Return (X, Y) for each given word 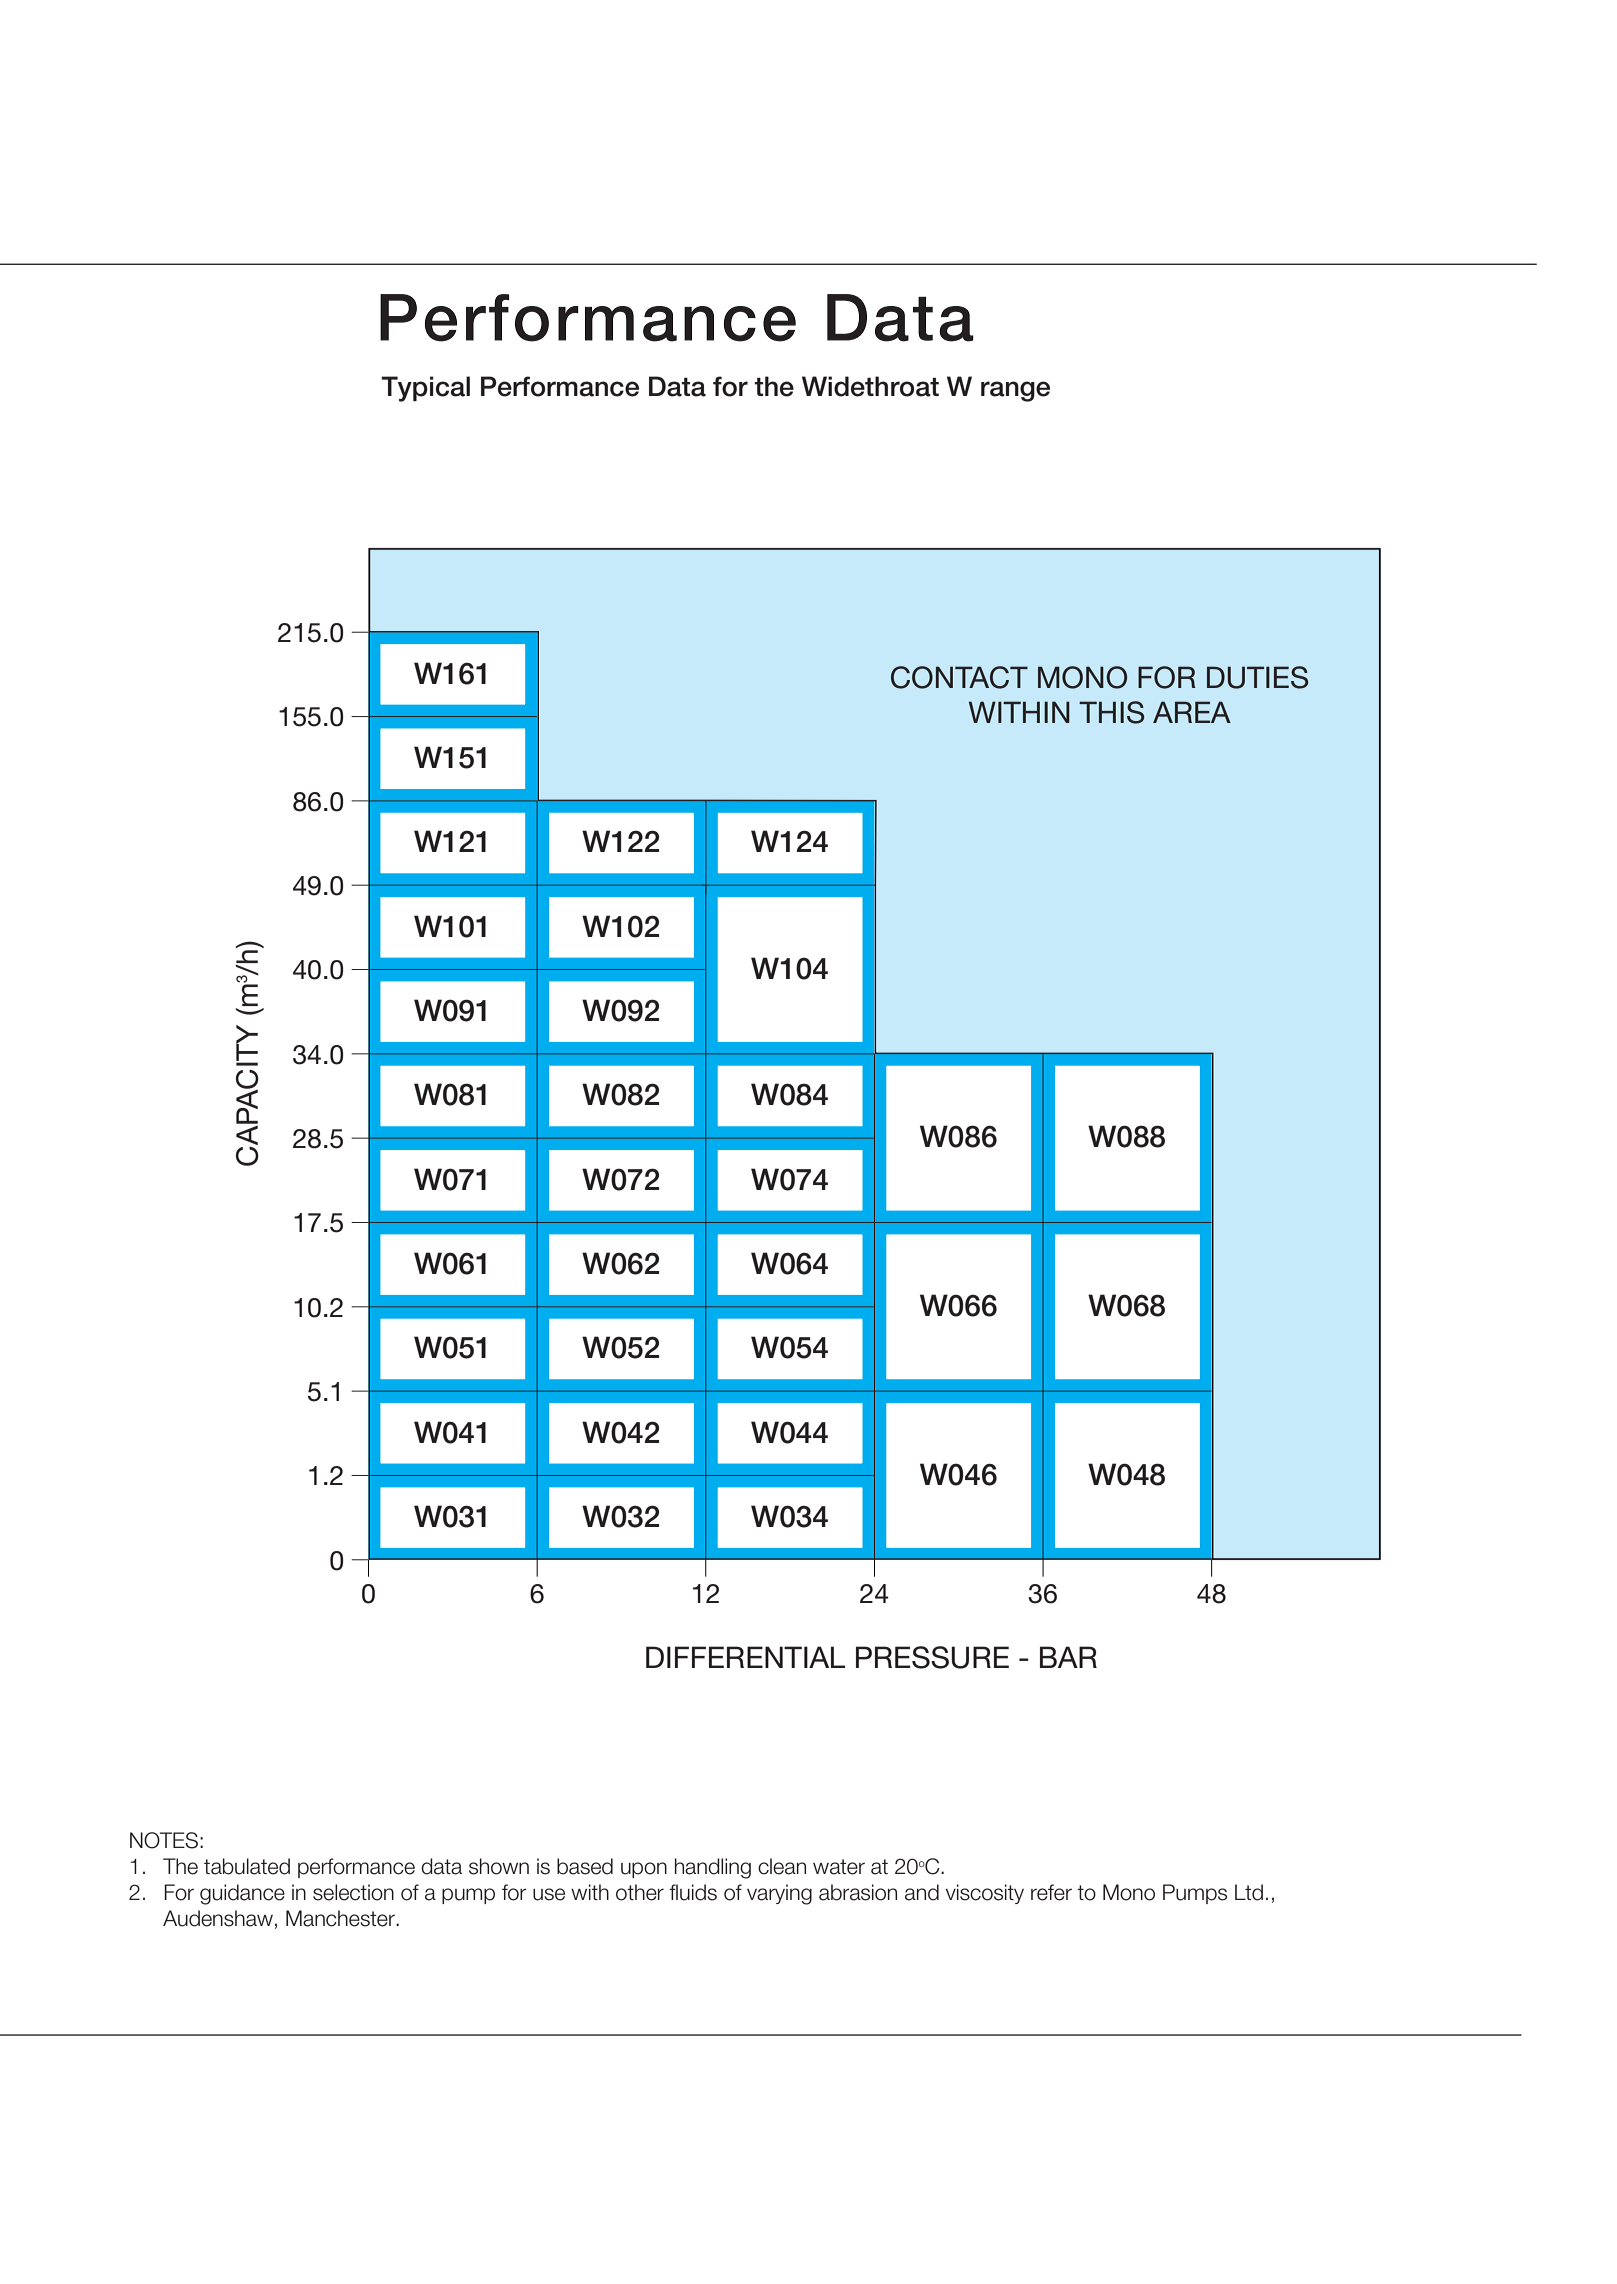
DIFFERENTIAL (745, 1657)
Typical (425, 389)
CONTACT (959, 677)
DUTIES (1258, 677)
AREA (1192, 712)
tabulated (247, 1866)
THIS (1112, 712)
